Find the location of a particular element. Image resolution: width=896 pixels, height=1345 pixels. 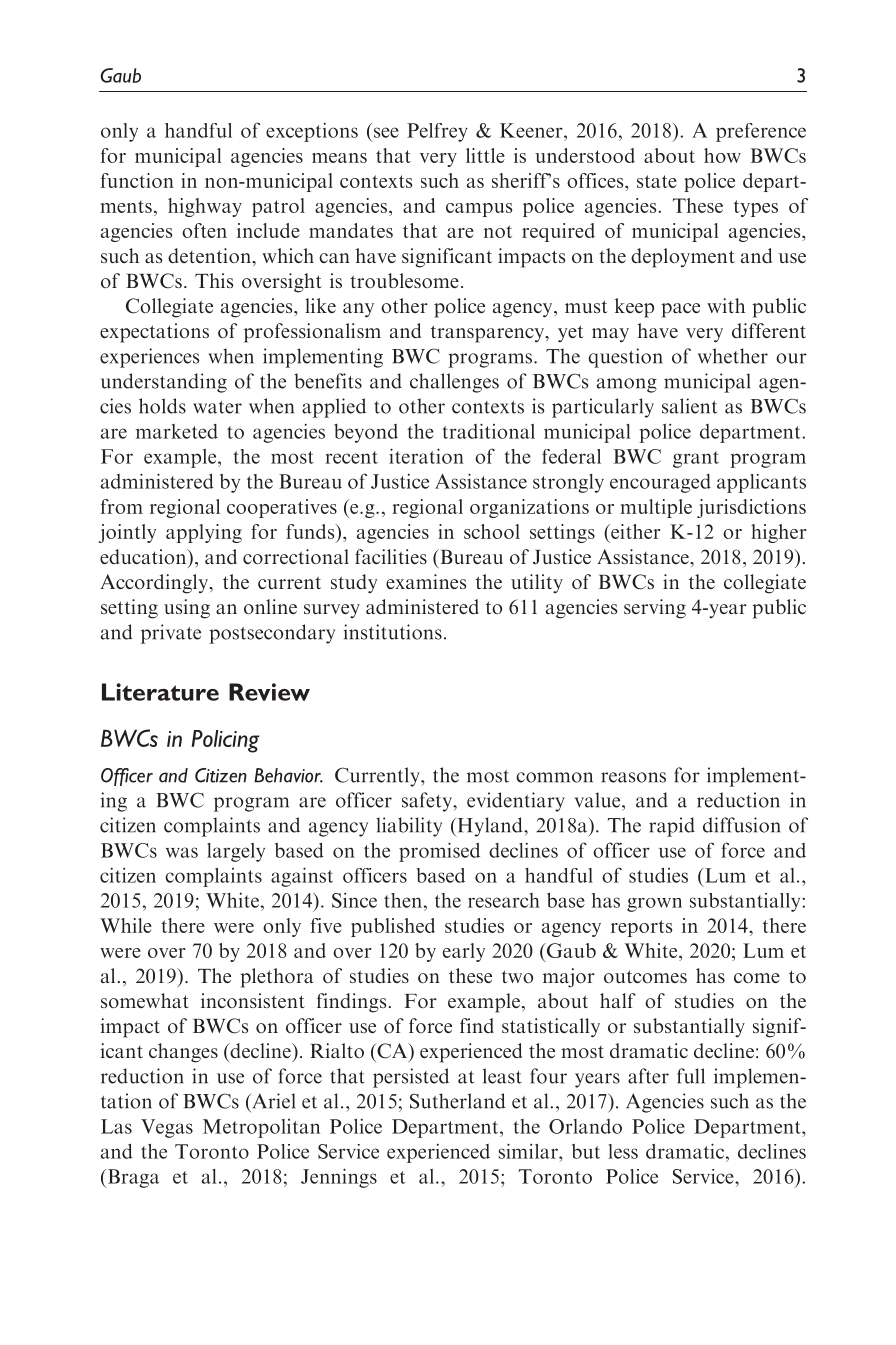

rapid is located at coordinates (672, 827).
